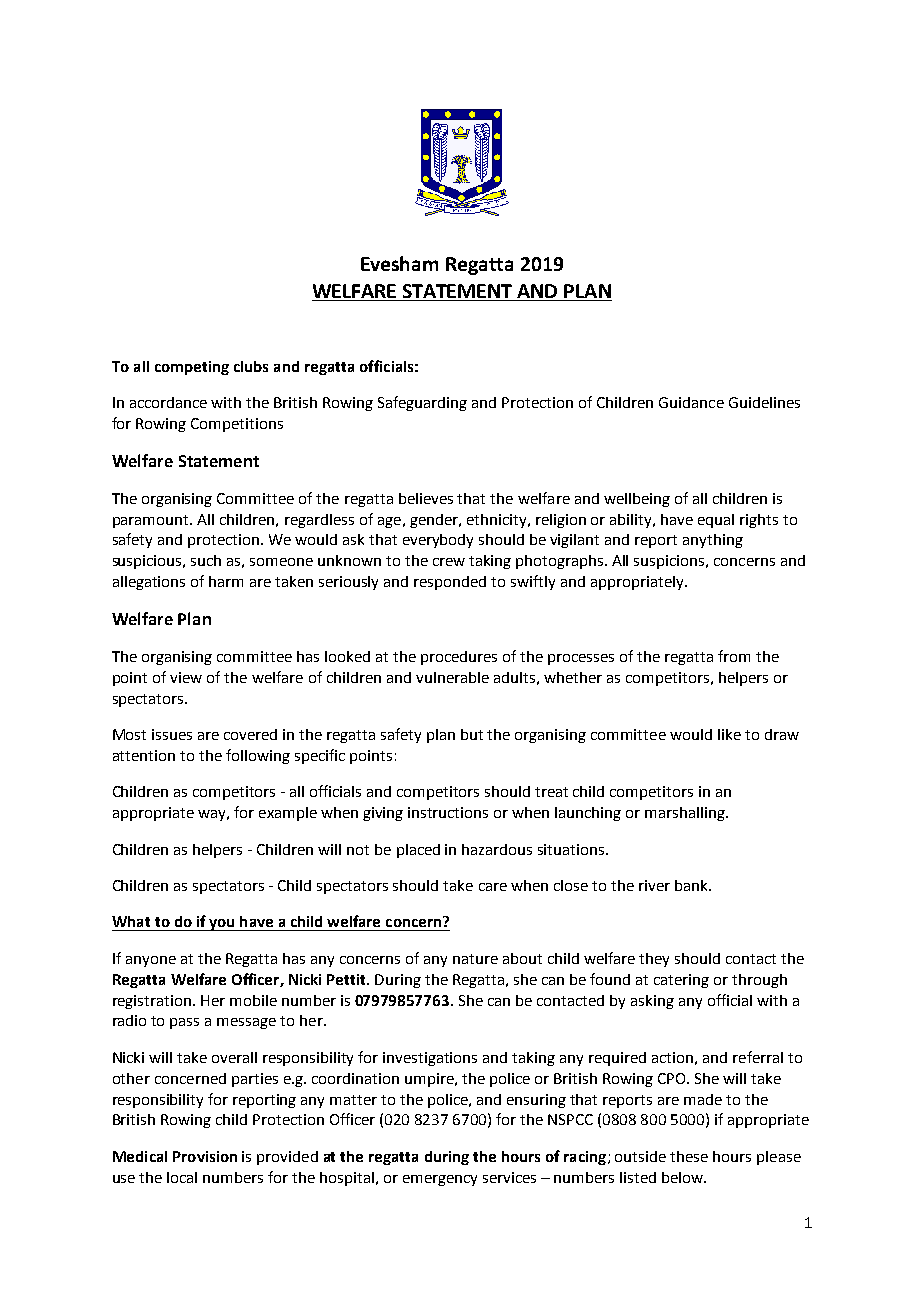  Describe the element at coordinates (713, 541) in the page. I see `anything` at that location.
